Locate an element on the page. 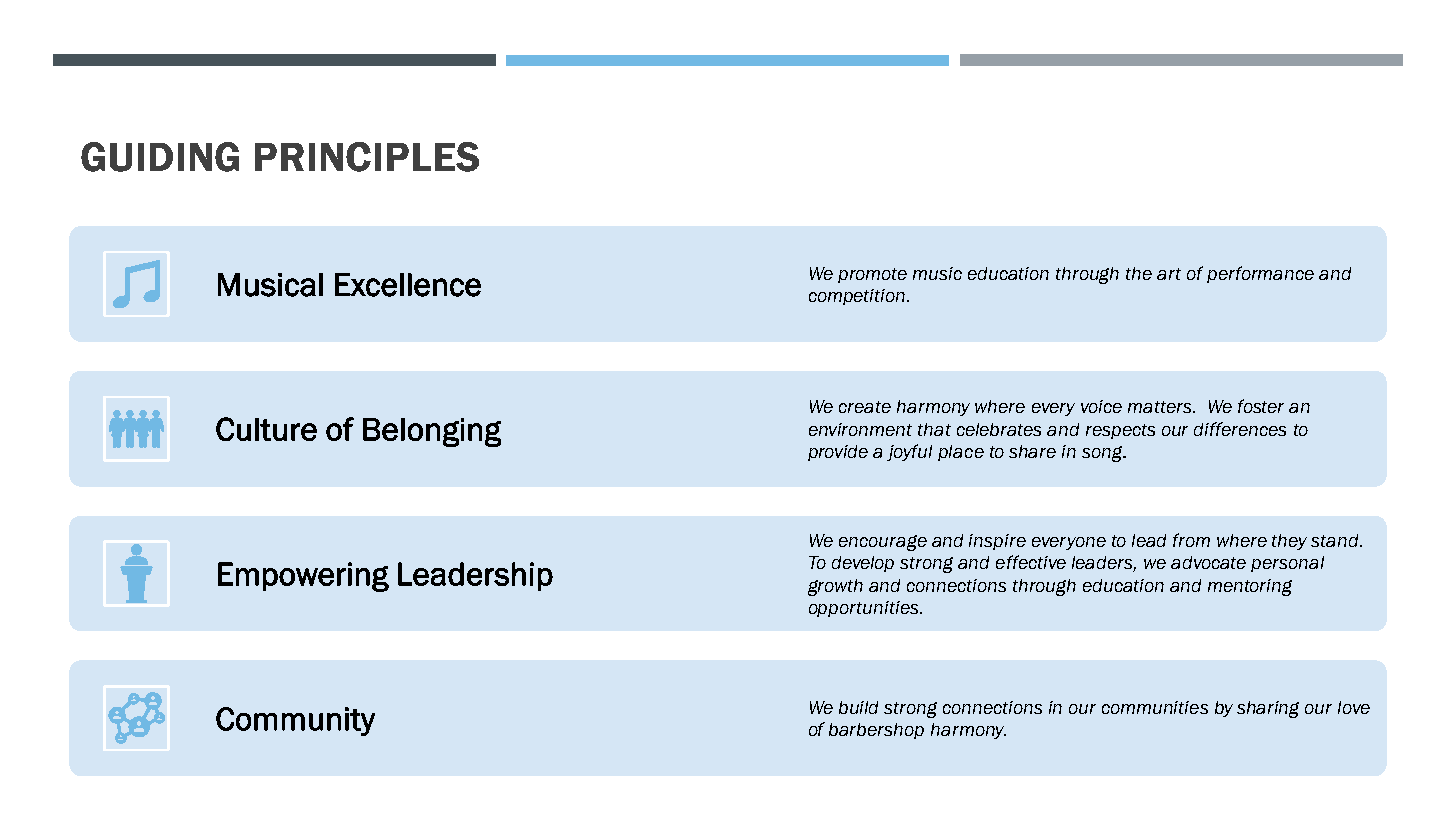 Image resolution: width=1456 pixels, height=819 pixels. growth is located at coordinates (835, 587).
